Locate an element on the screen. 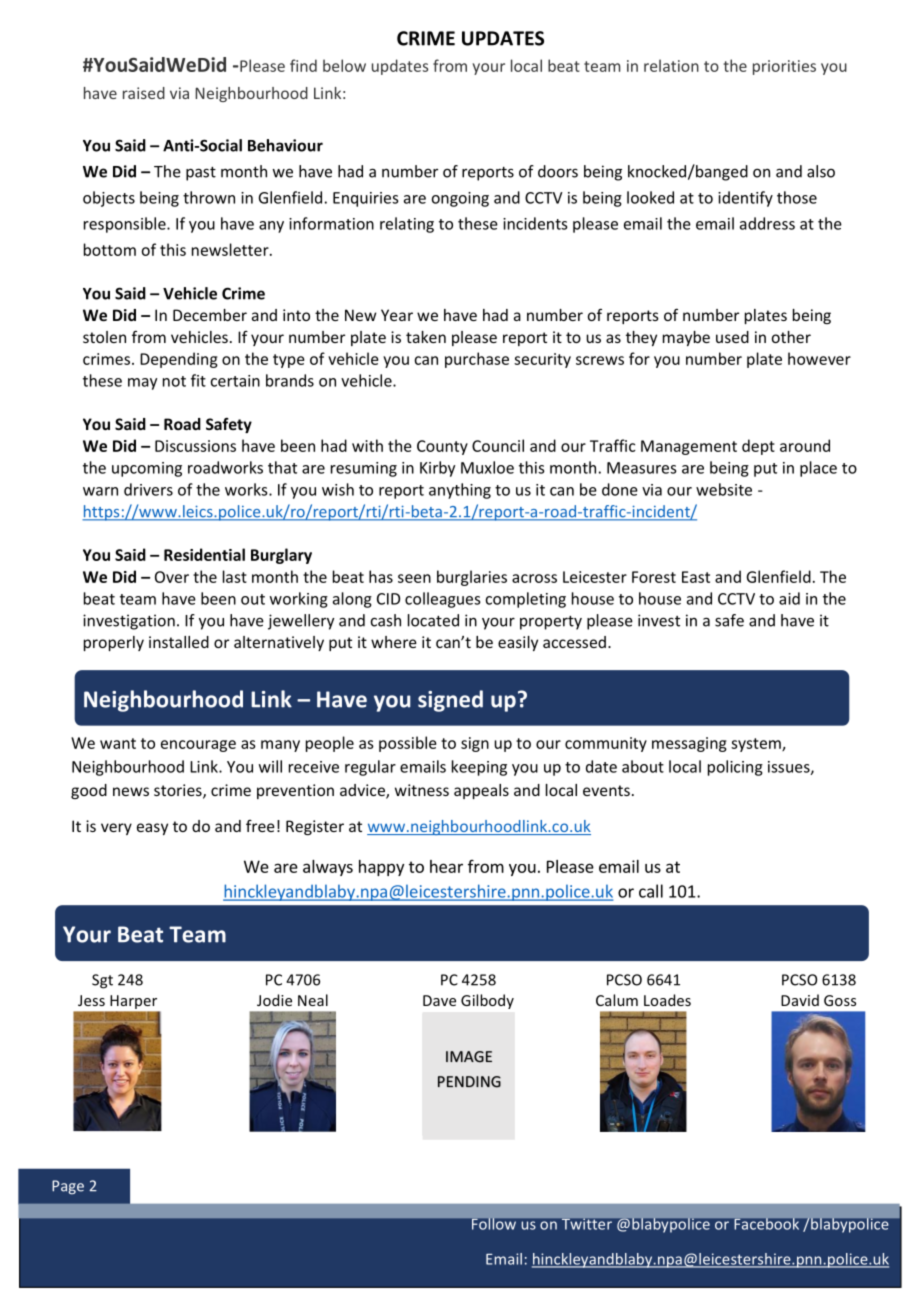  easy is located at coordinates (152, 829).
